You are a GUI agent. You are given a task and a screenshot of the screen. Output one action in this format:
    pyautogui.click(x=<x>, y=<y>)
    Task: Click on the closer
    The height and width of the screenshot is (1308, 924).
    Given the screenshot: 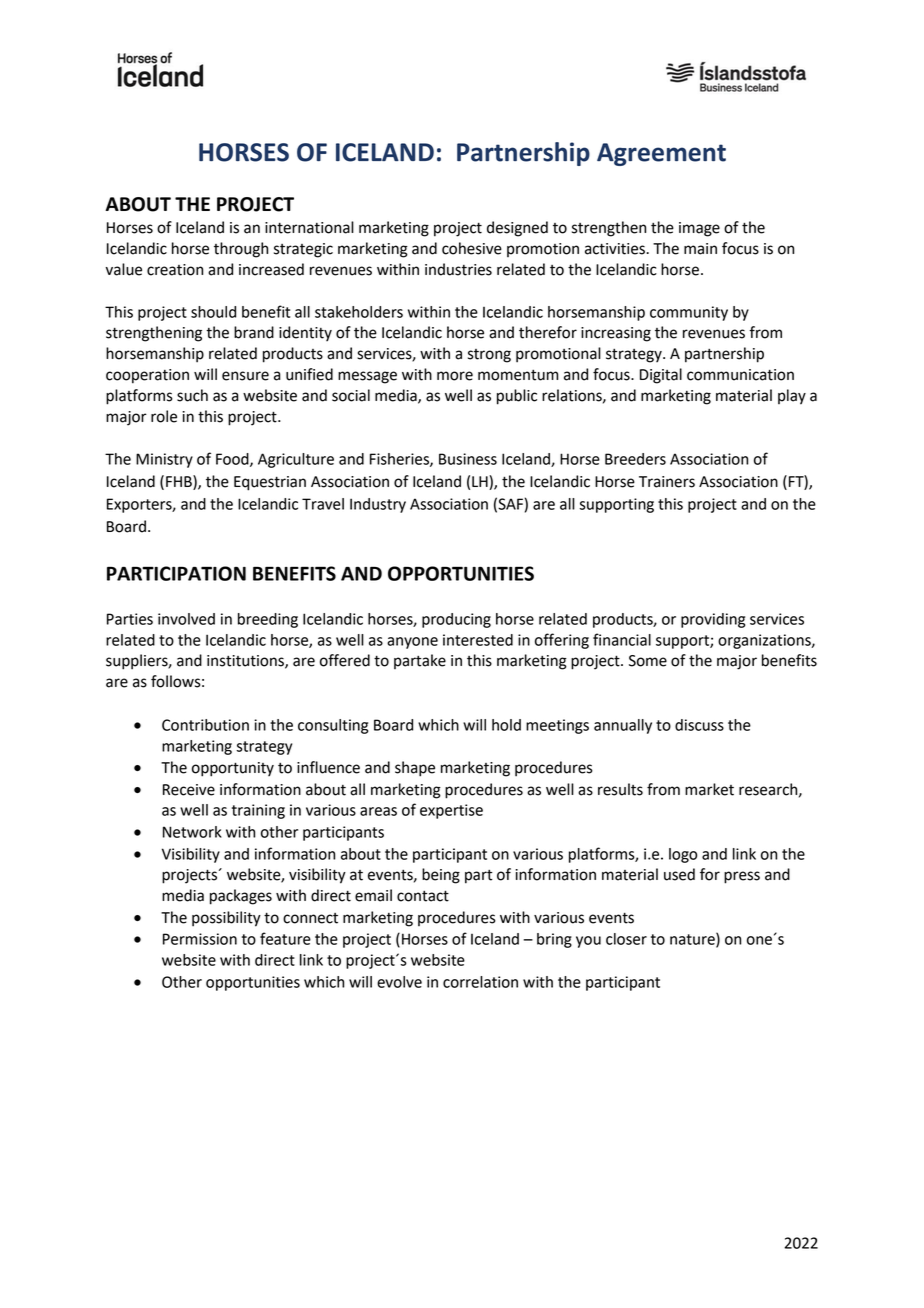 What is the action you would take?
    pyautogui.click(x=626, y=939)
